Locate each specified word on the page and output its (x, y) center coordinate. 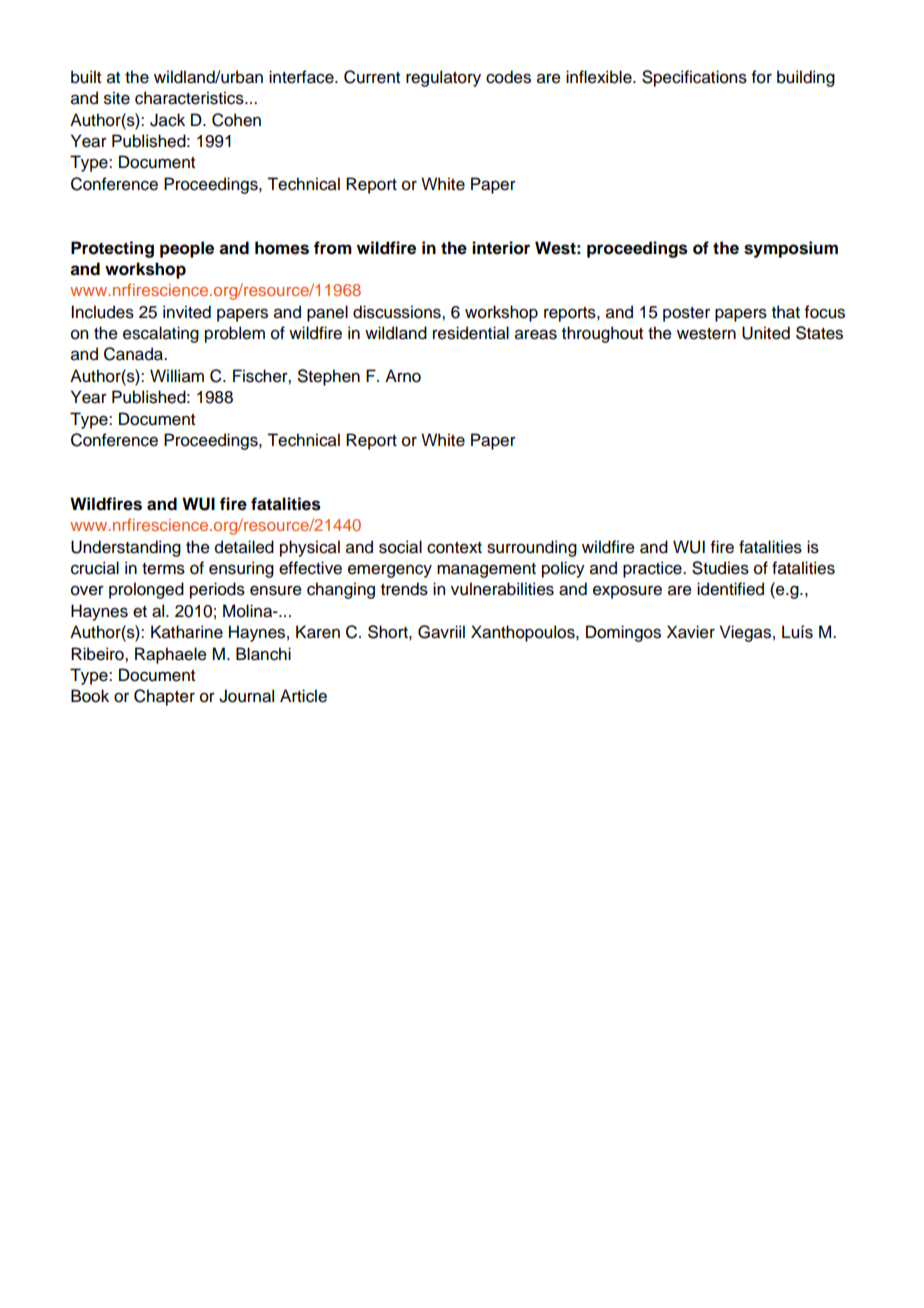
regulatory (443, 78)
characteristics (190, 98)
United (766, 333)
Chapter (164, 697)
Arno (403, 376)
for (762, 77)
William (177, 376)
